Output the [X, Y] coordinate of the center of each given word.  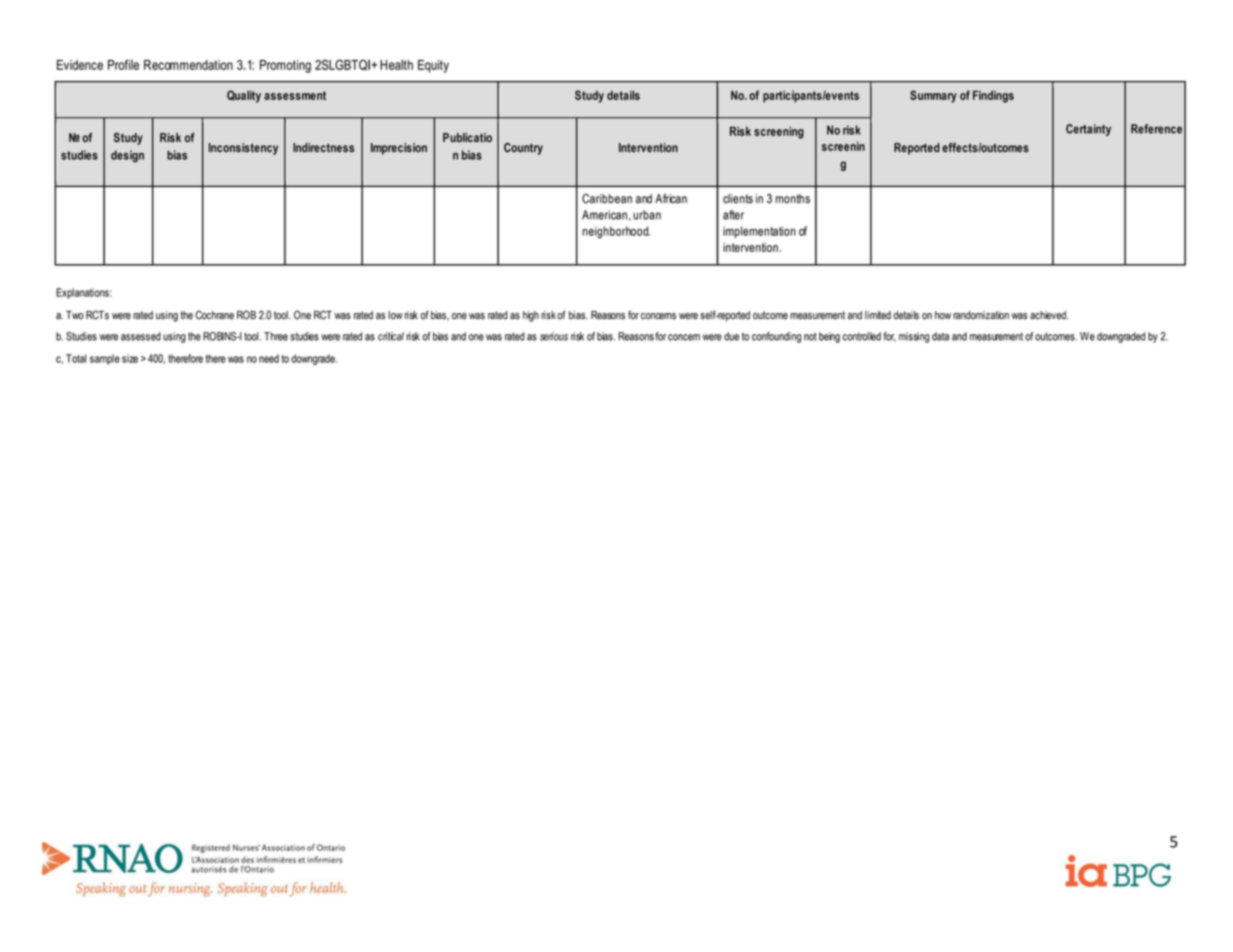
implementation [759, 232]
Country [523, 149]
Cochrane [214, 315]
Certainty [1088, 130]
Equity [433, 66]
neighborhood [616, 232]
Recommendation [188, 65]
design [127, 156]
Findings [993, 96]
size [130, 358]
